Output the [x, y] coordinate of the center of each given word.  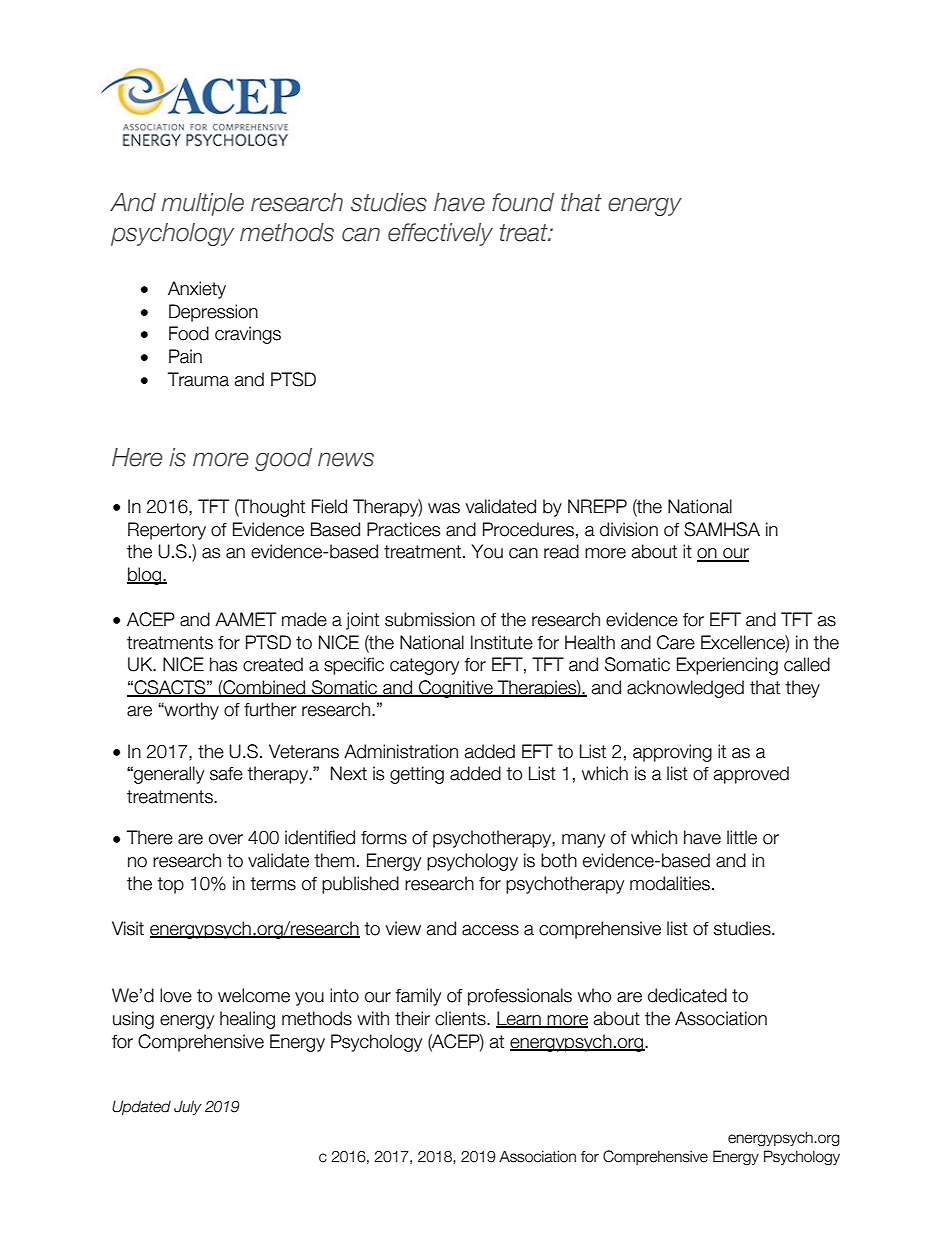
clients [461, 1018]
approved [751, 775]
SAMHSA [722, 529]
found [523, 202]
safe [226, 774]
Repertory [167, 531]
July [188, 1107]
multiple [203, 204]
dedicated [687, 995]
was [444, 508]
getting [417, 775]
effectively [440, 234]
